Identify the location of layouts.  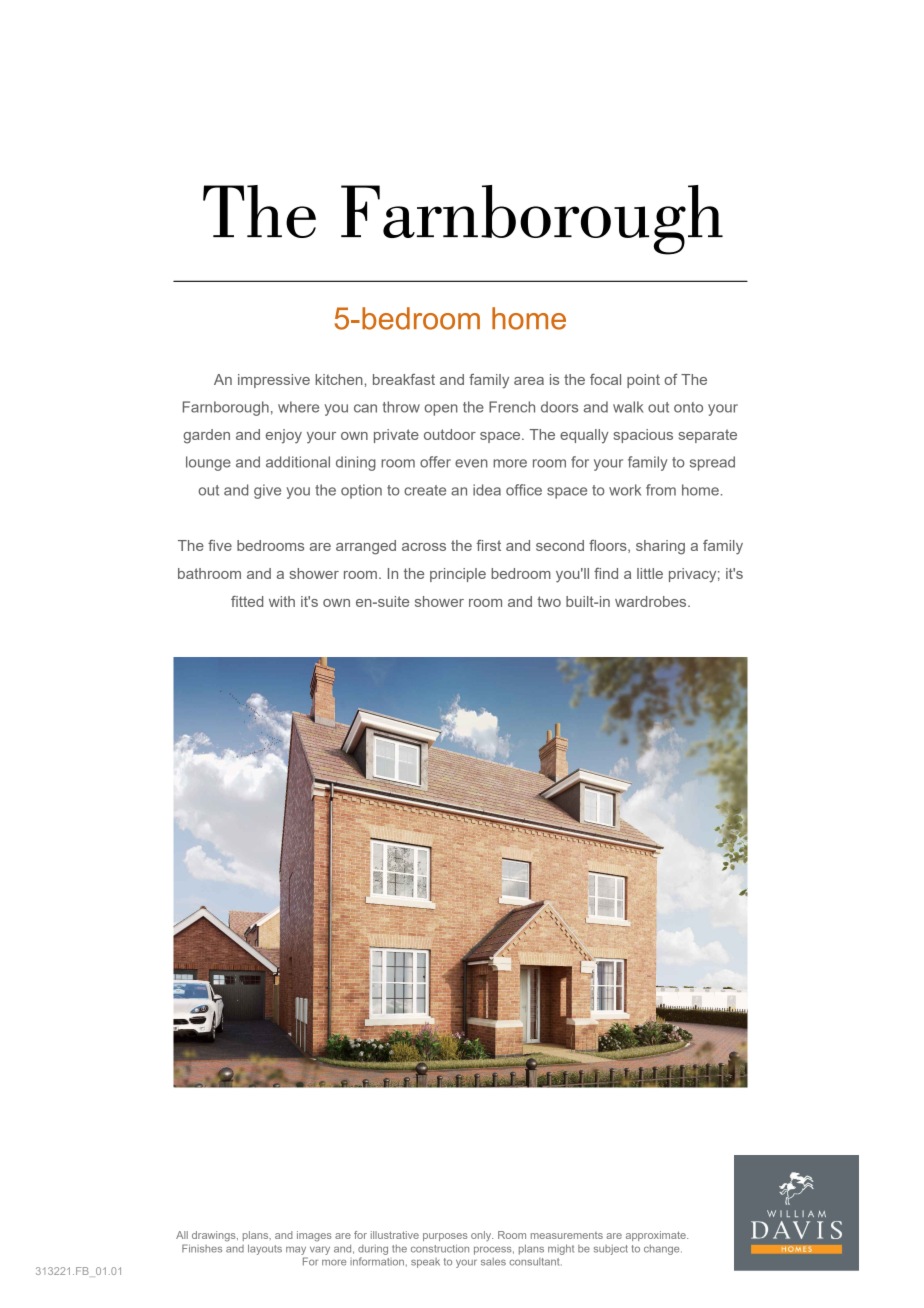
(265, 1249).
